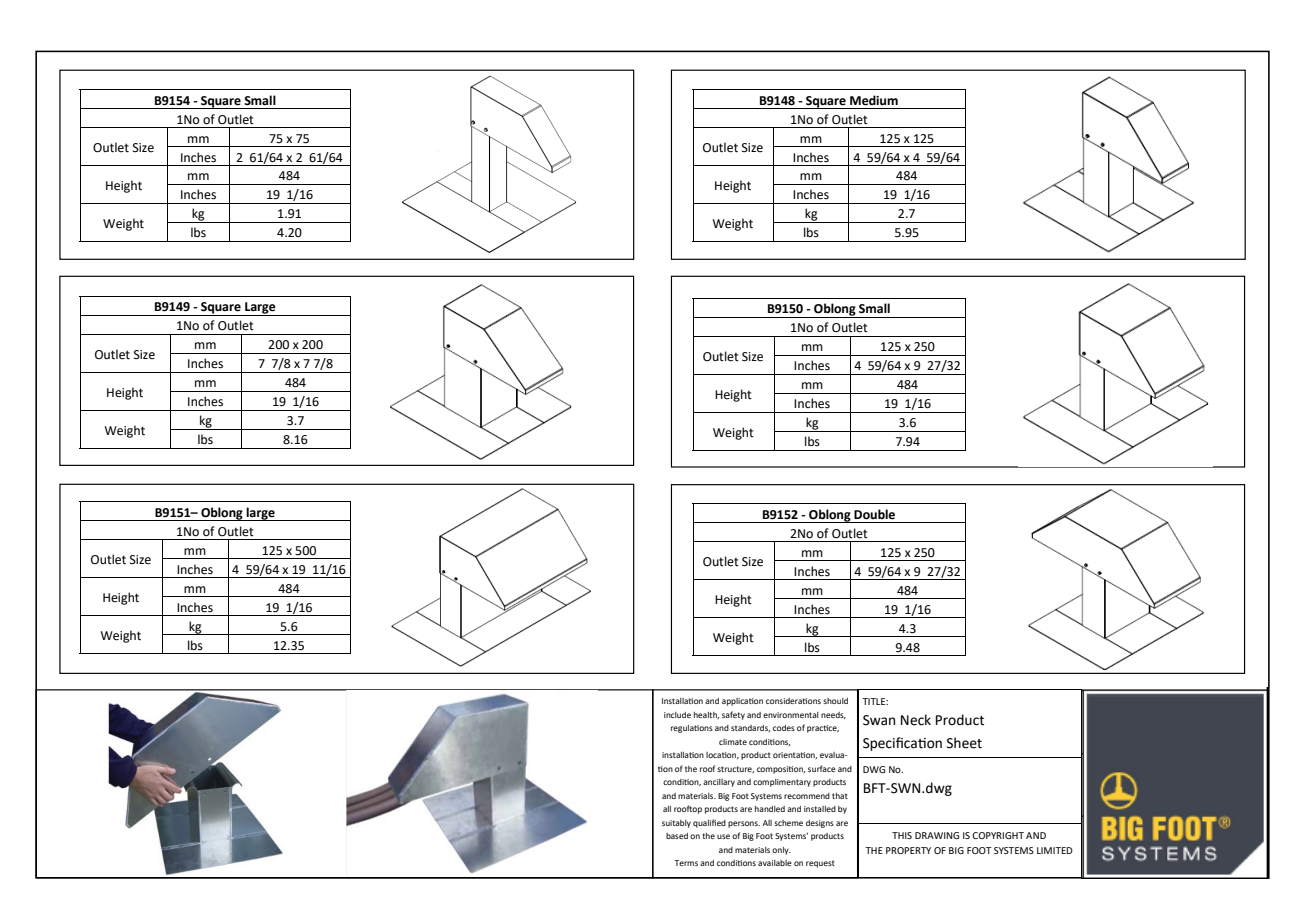  Describe the element at coordinates (733, 715) in the image. I see `safety` at that location.
